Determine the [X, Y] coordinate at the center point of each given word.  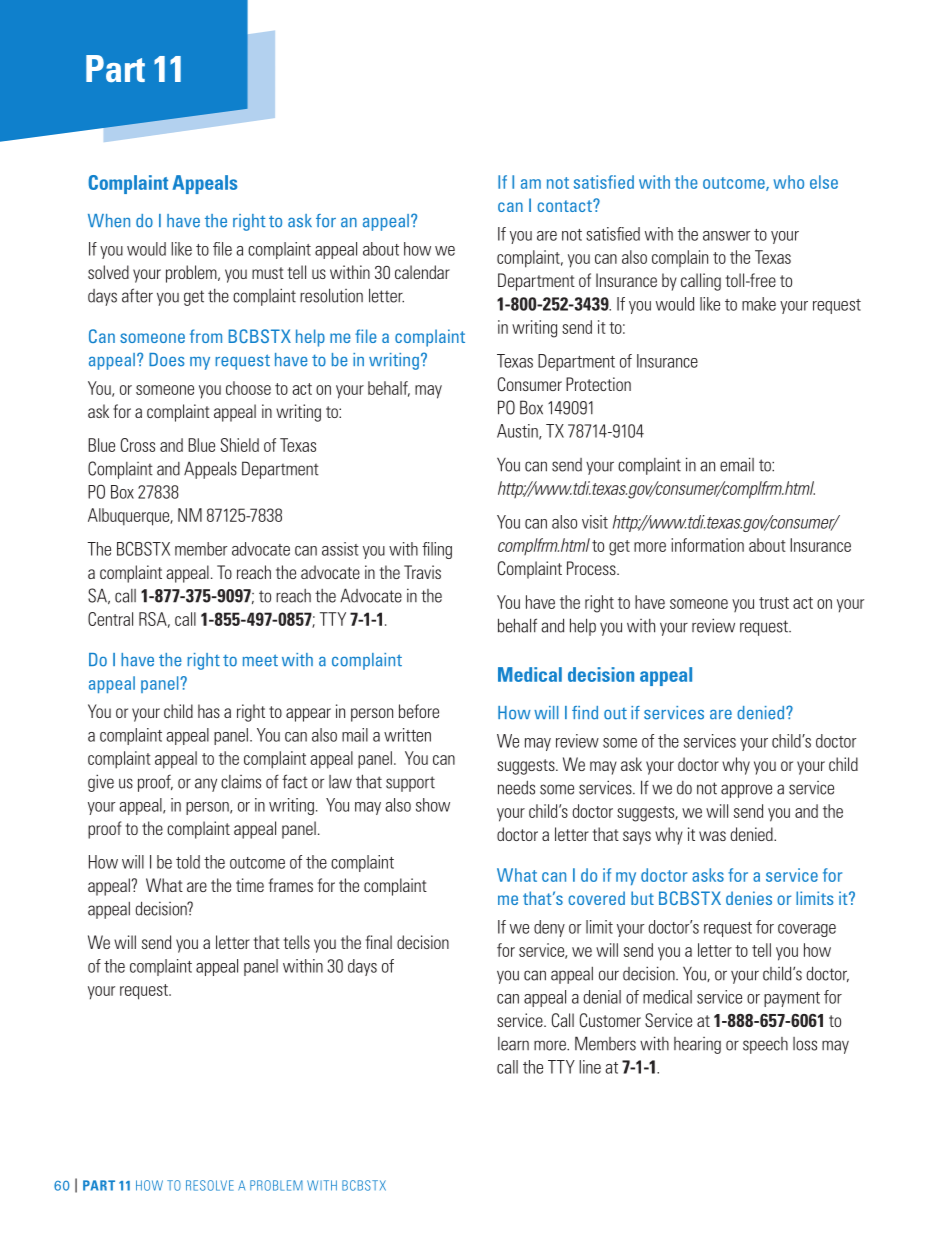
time [250, 885]
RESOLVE [210, 1185]
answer [726, 236]
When [109, 221]
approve [746, 791]
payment [792, 999]
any [206, 785]
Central [110, 619]
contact [565, 206]
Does [167, 360]
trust [774, 603]
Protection [598, 384]
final [379, 942]
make [759, 304]
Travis [422, 572]
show [433, 805]
